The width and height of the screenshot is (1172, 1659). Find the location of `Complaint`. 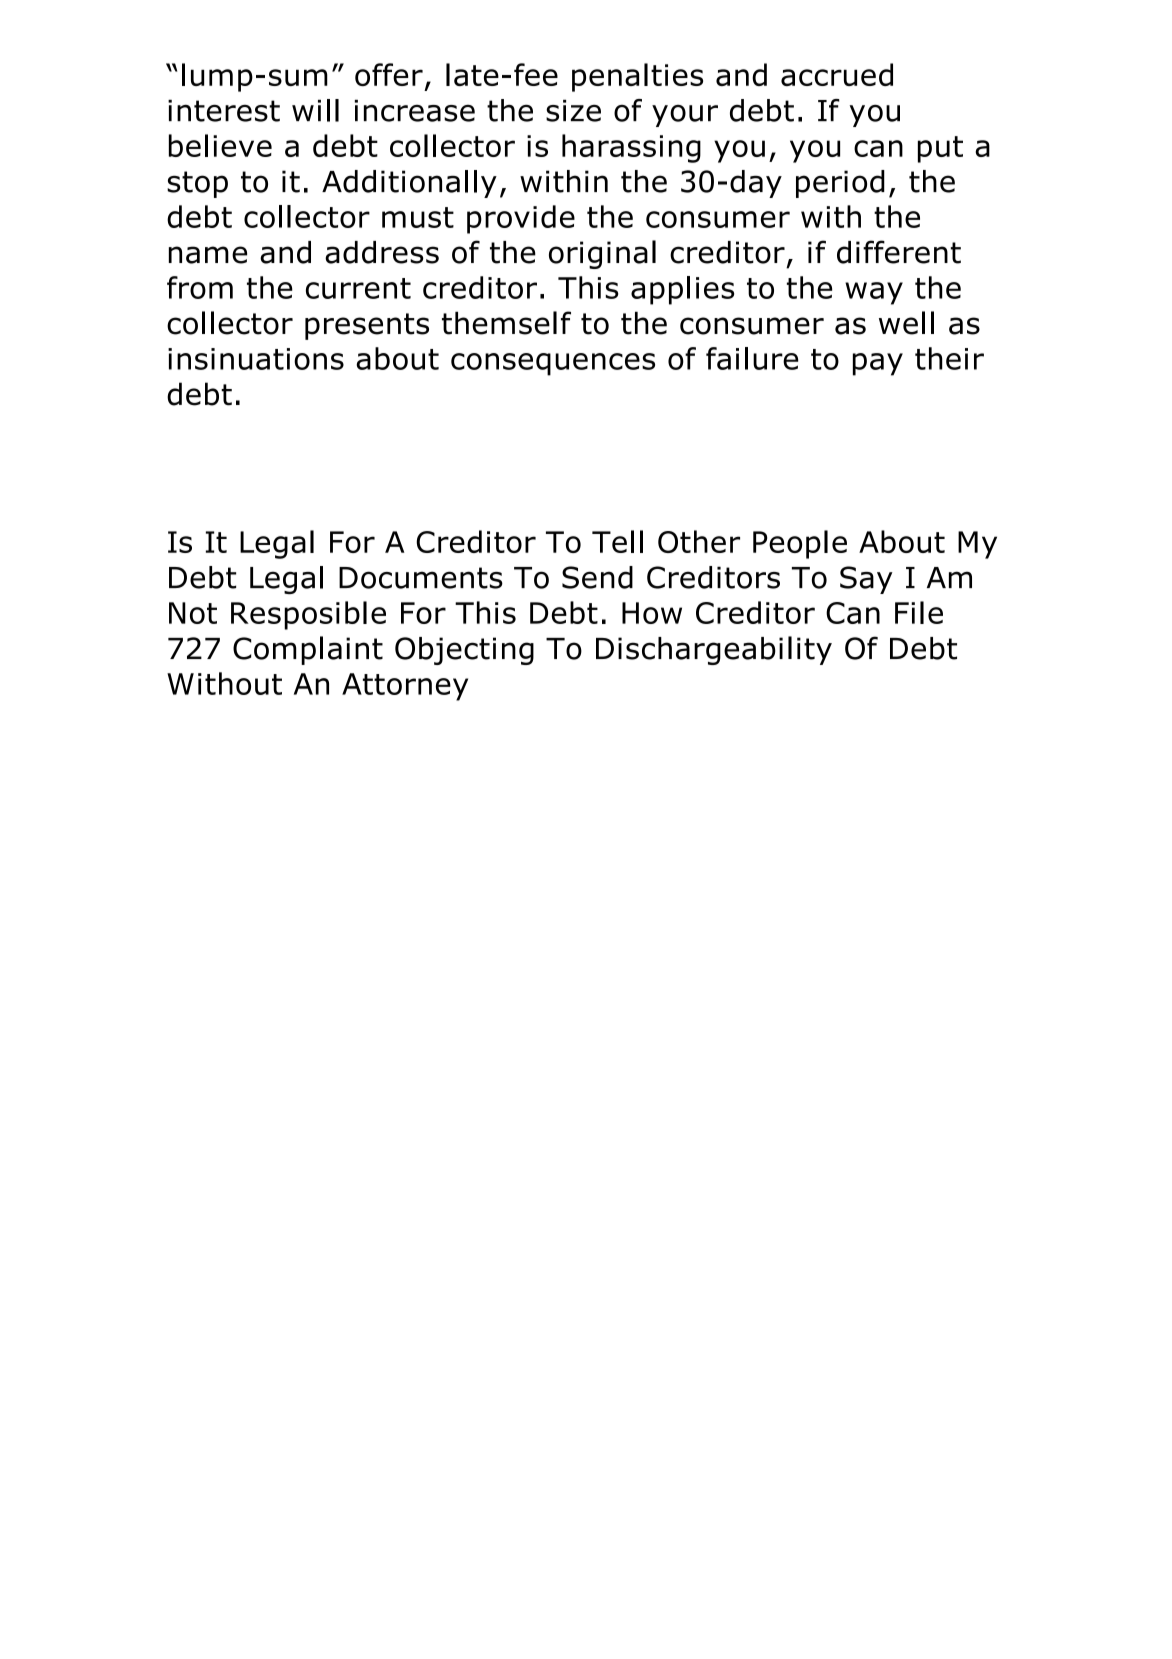

Complaint is located at coordinates (308, 650).
